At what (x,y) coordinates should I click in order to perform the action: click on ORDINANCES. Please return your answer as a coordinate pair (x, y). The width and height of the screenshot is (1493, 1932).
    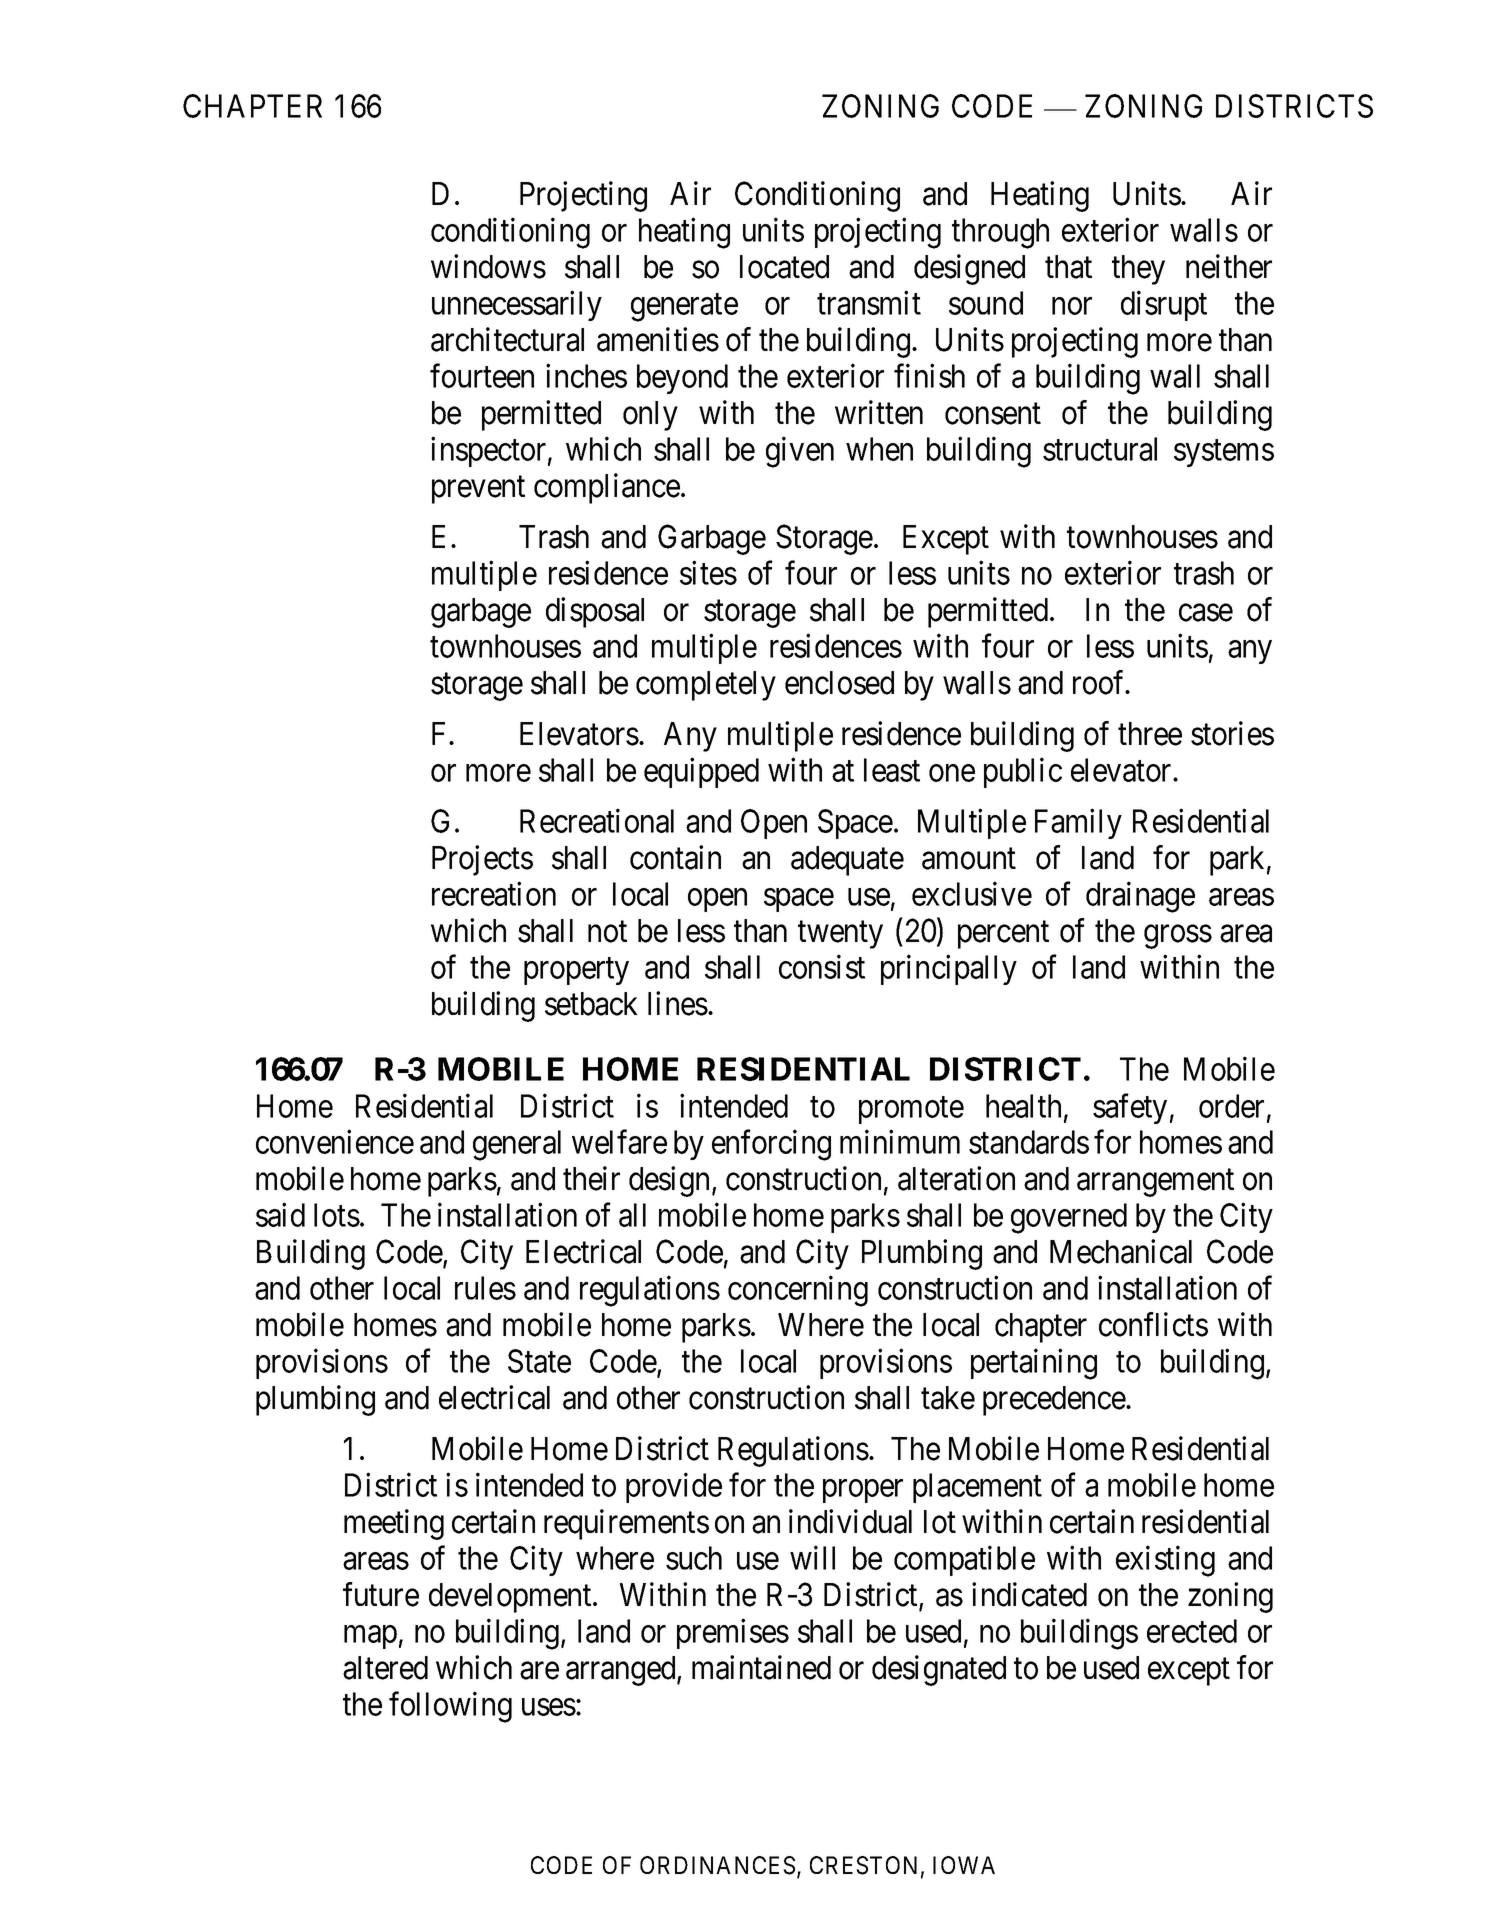
    Looking at the image, I should click on (717, 1865).
